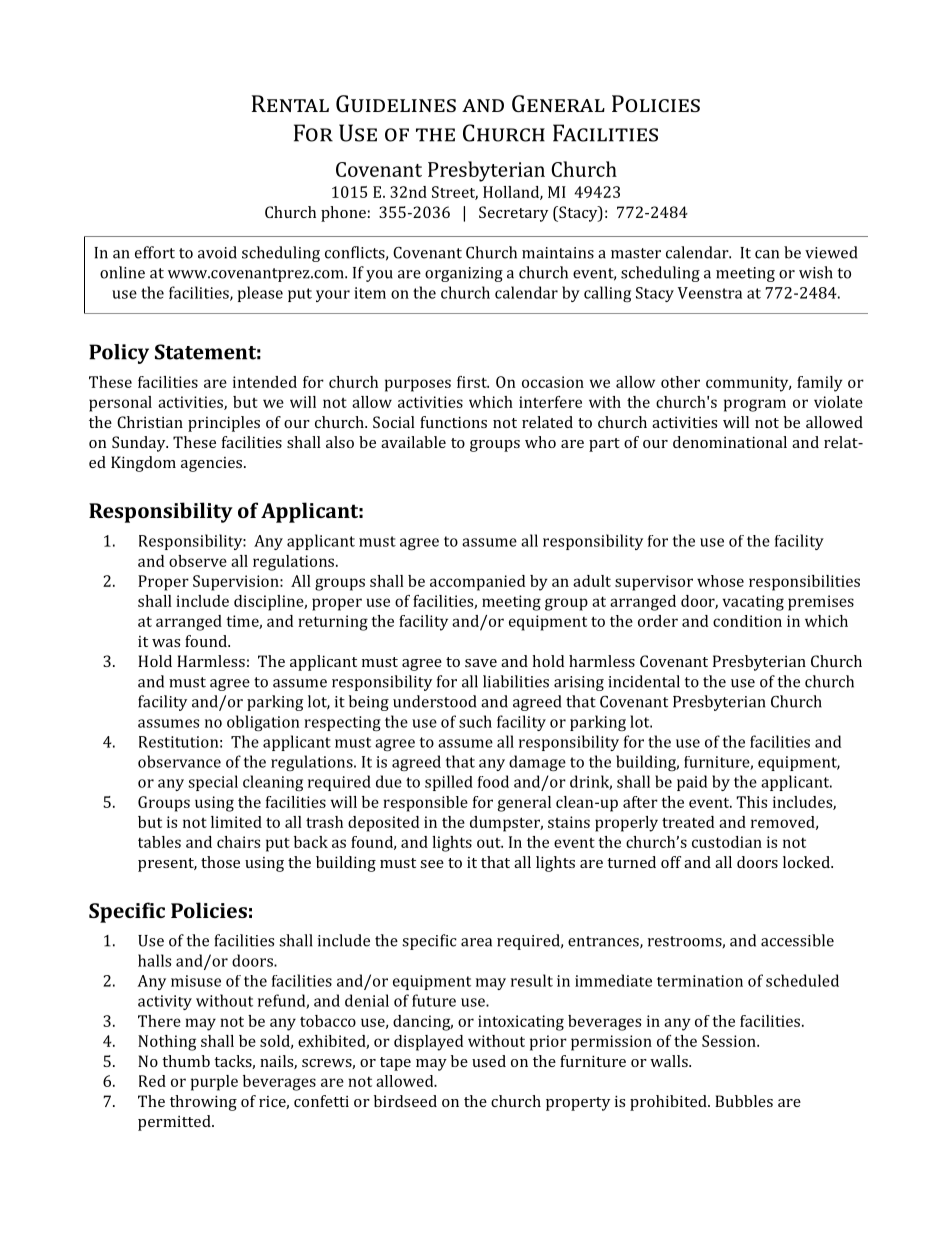 The height and width of the screenshot is (1233, 952). Describe the element at coordinates (831, 252) in the screenshot. I see `viewed` at that location.
